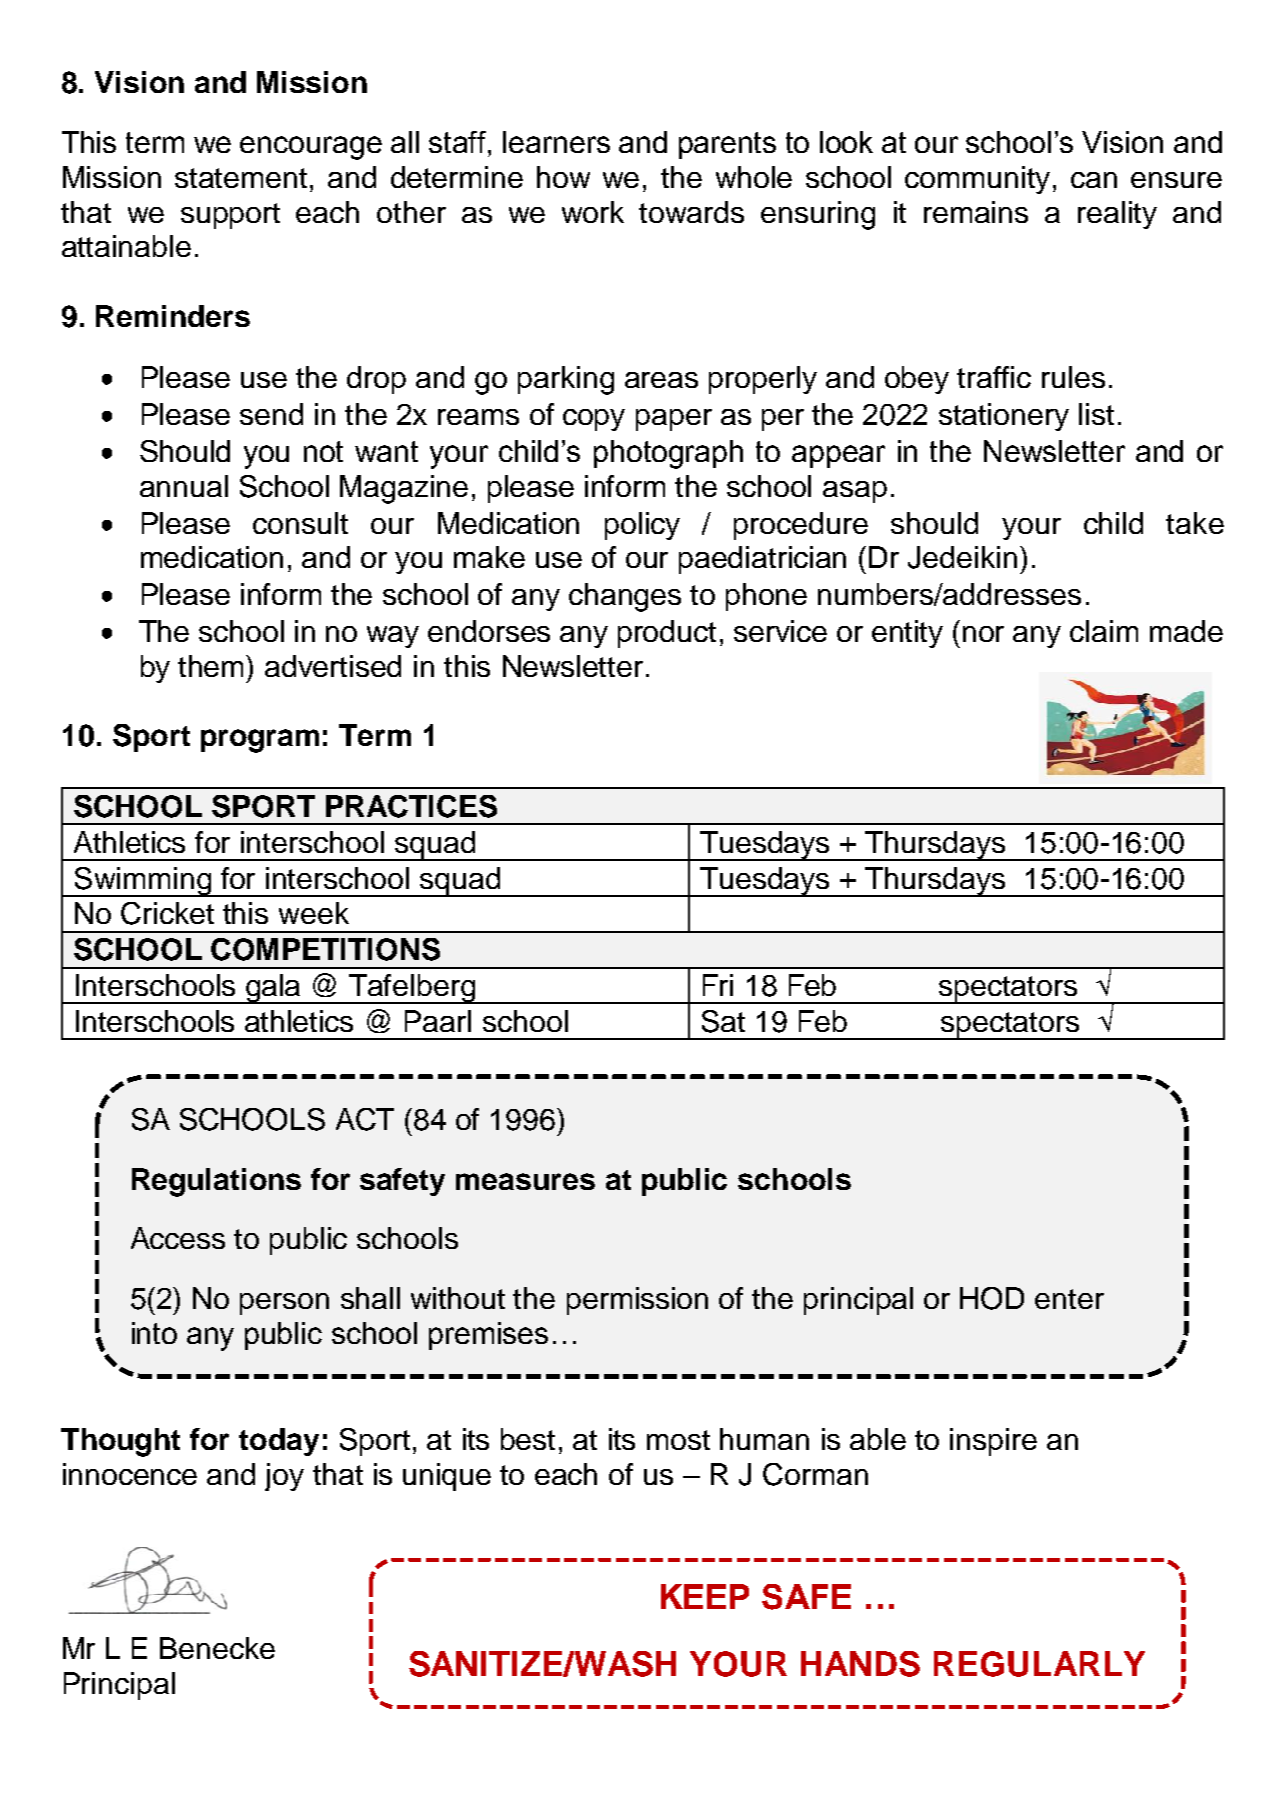  What do you see at coordinates (691, 212) in the screenshot?
I see `towards` at bounding box center [691, 212].
